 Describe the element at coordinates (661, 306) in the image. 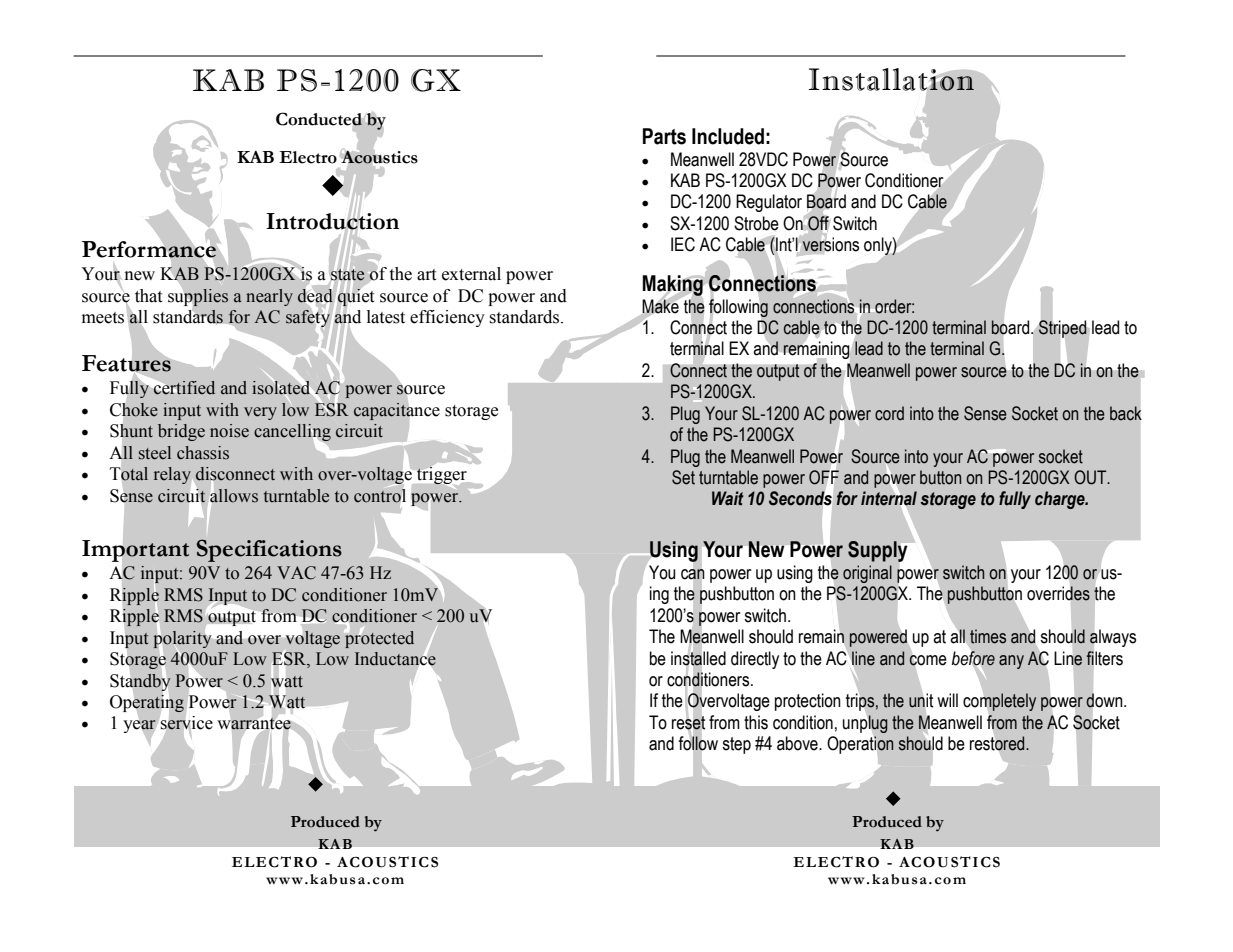

I see `Make` at that location.
